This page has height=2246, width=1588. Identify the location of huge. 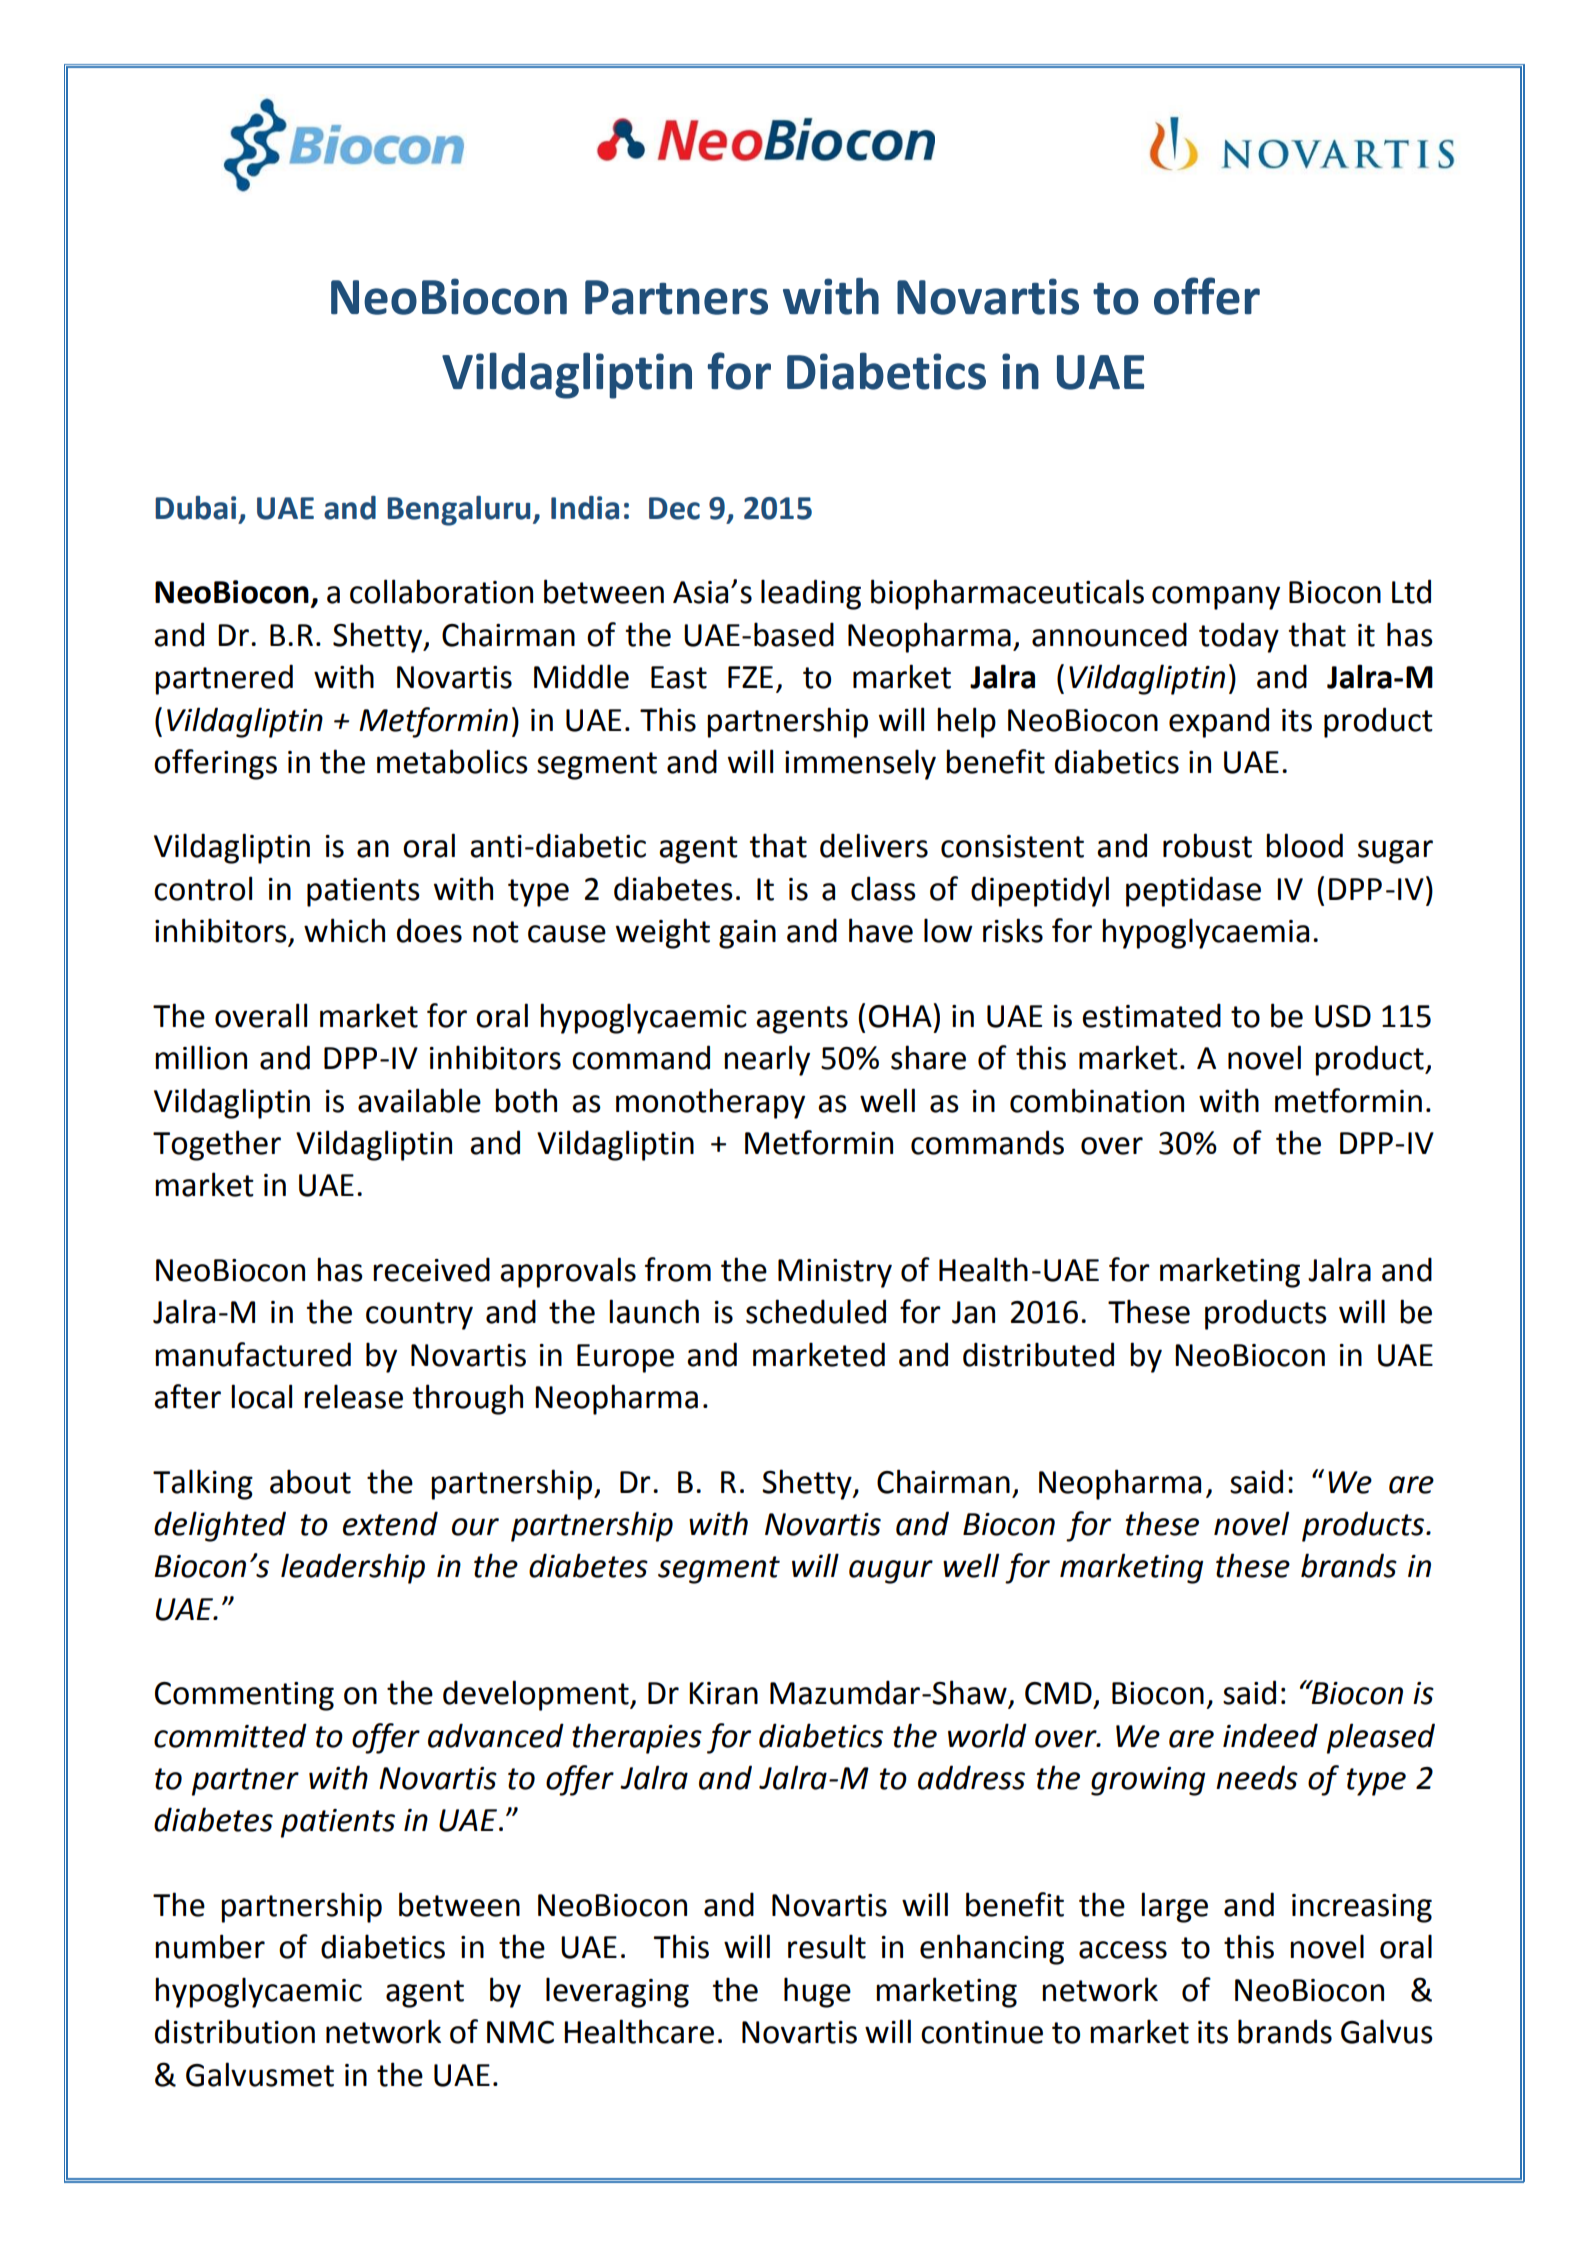
(817, 1992).
